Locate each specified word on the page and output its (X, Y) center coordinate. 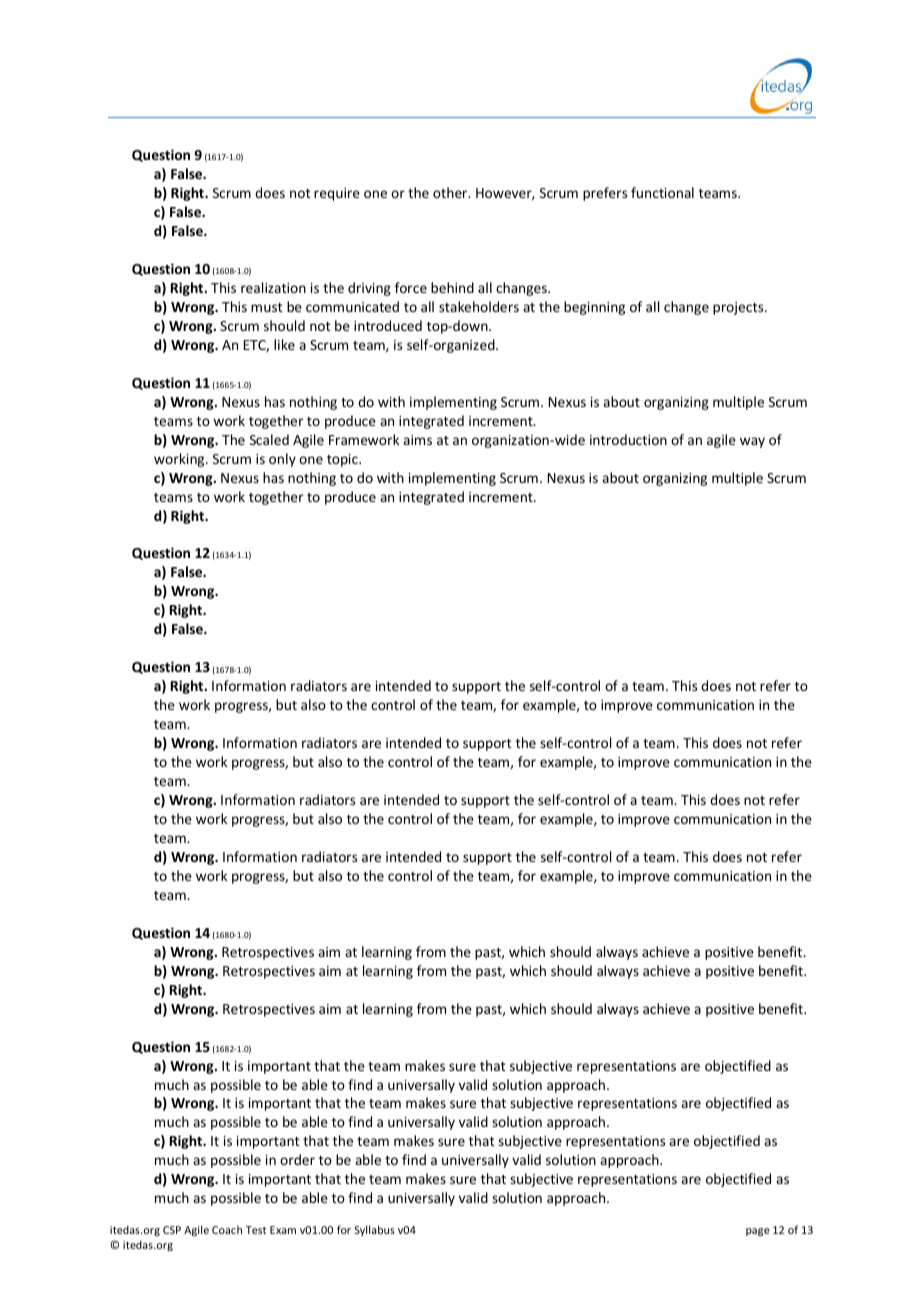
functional (662, 192)
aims (417, 440)
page (758, 1232)
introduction (628, 439)
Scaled (269, 439)
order (297, 1159)
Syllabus (375, 1230)
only (282, 460)
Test (256, 1230)
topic (343, 460)
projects (739, 308)
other (451, 192)
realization (273, 287)
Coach (227, 1229)
